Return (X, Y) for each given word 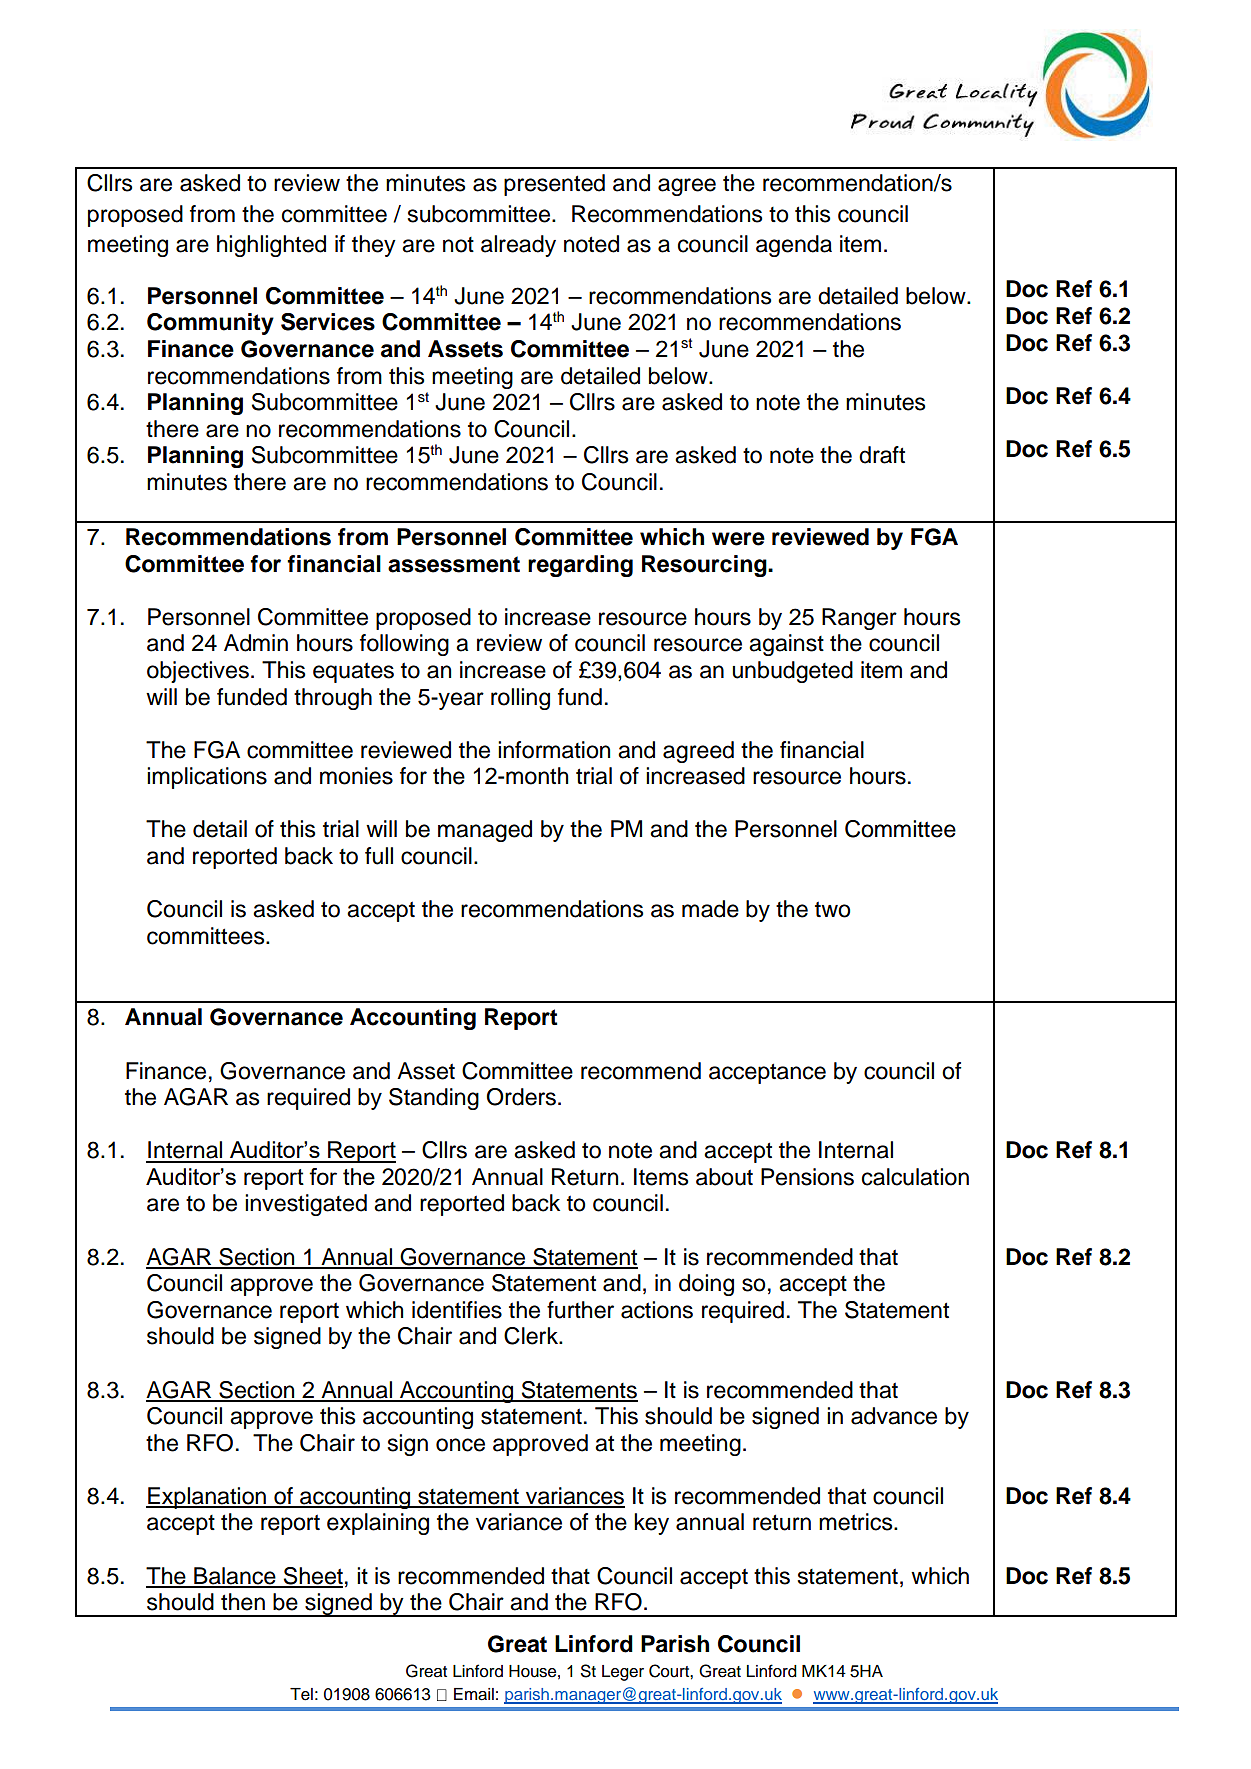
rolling (520, 699)
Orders (521, 1097)
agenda (794, 246)
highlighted (271, 246)
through (333, 699)
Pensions (807, 1177)
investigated (306, 1205)
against (786, 645)
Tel (301, 1694)
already (518, 246)
